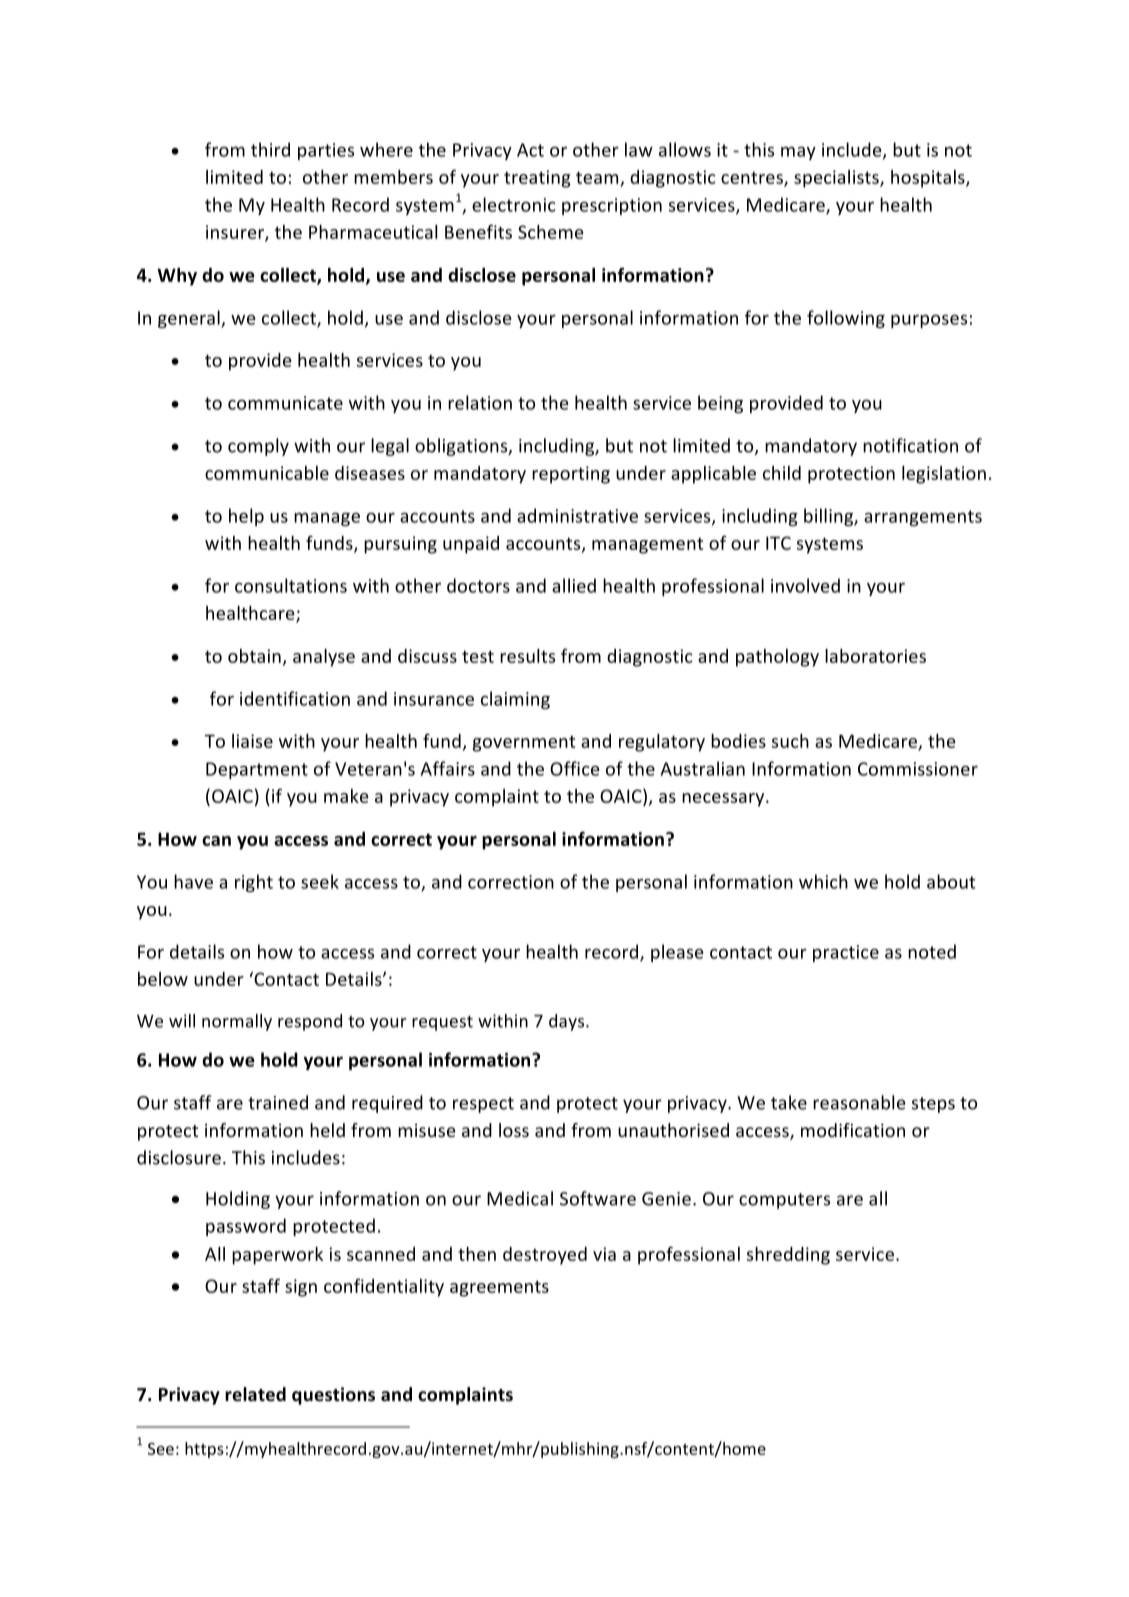 The width and height of the screenshot is (1129, 1597). I want to click on days, so click(568, 1022).
